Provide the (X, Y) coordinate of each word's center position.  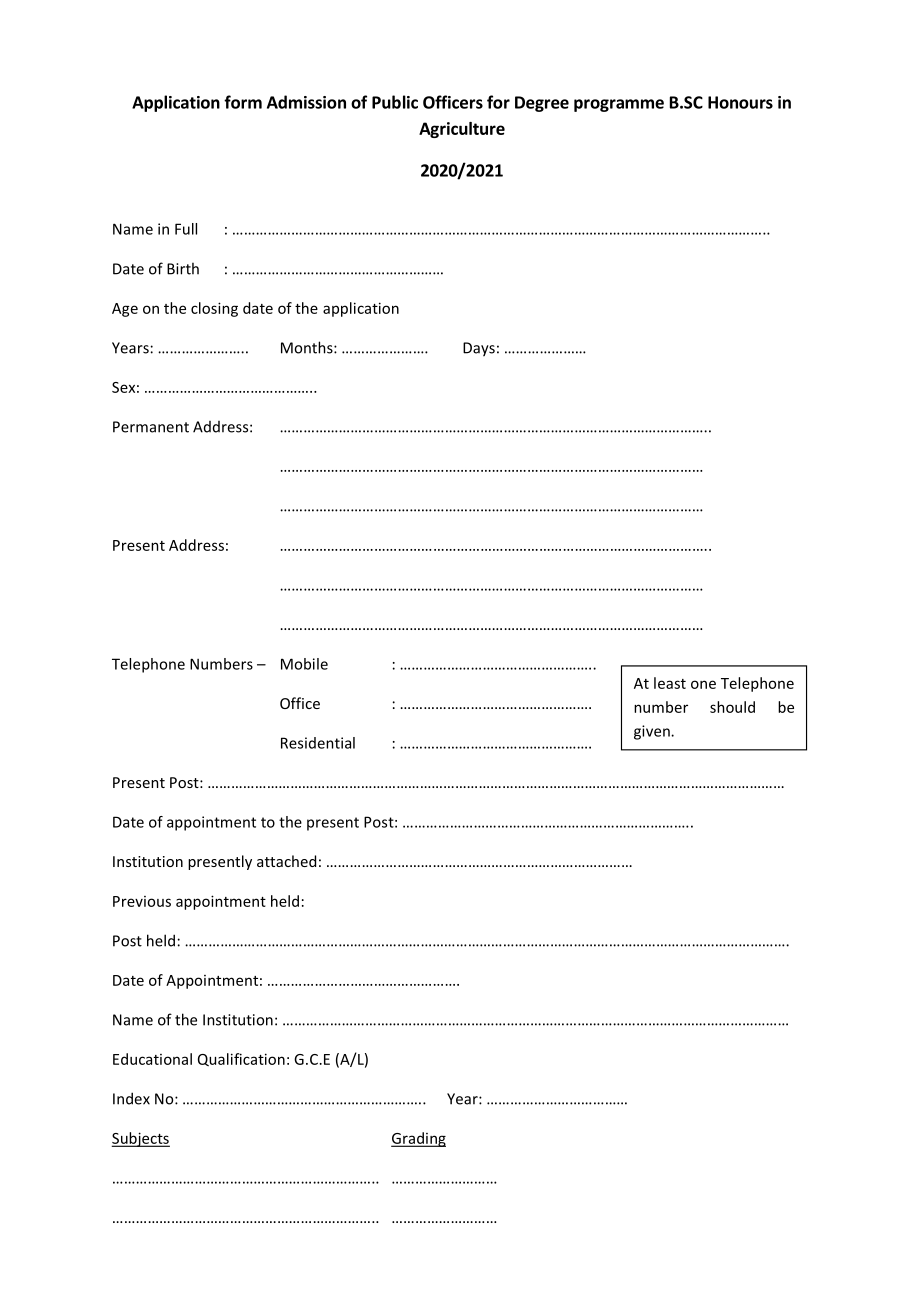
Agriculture (462, 130)
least (670, 683)
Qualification (241, 1059)
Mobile (304, 664)
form (243, 102)
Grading (418, 1139)
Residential (318, 743)
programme (619, 105)
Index (131, 1098)
